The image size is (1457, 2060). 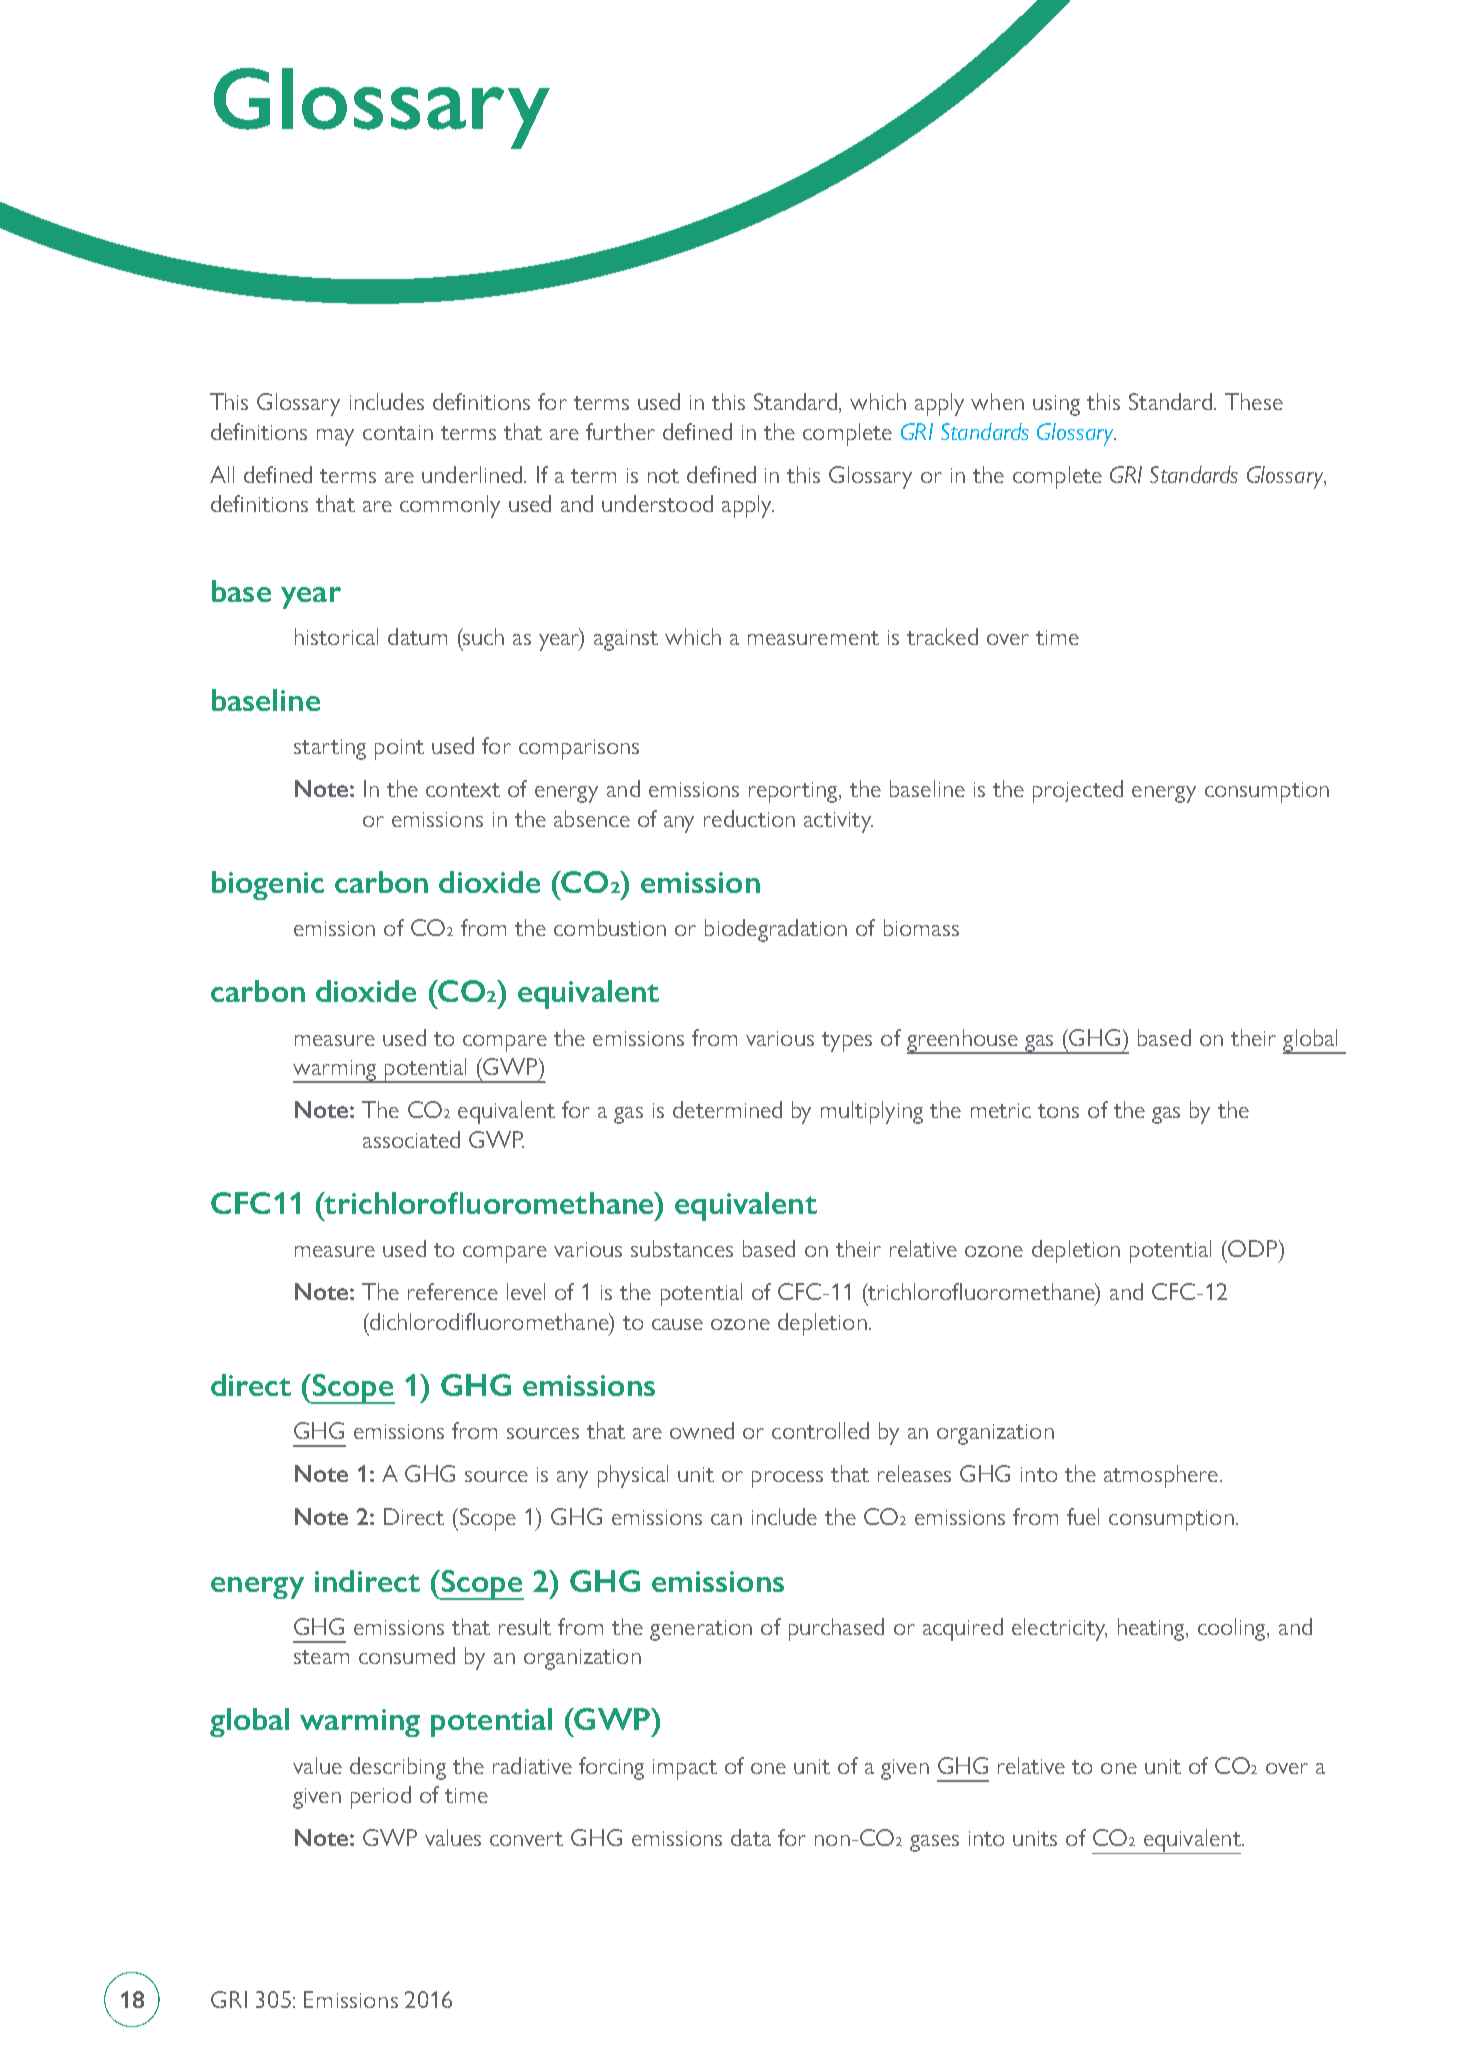 What do you see at coordinates (934, 1843) in the screenshot?
I see `gases` at bounding box center [934, 1843].
